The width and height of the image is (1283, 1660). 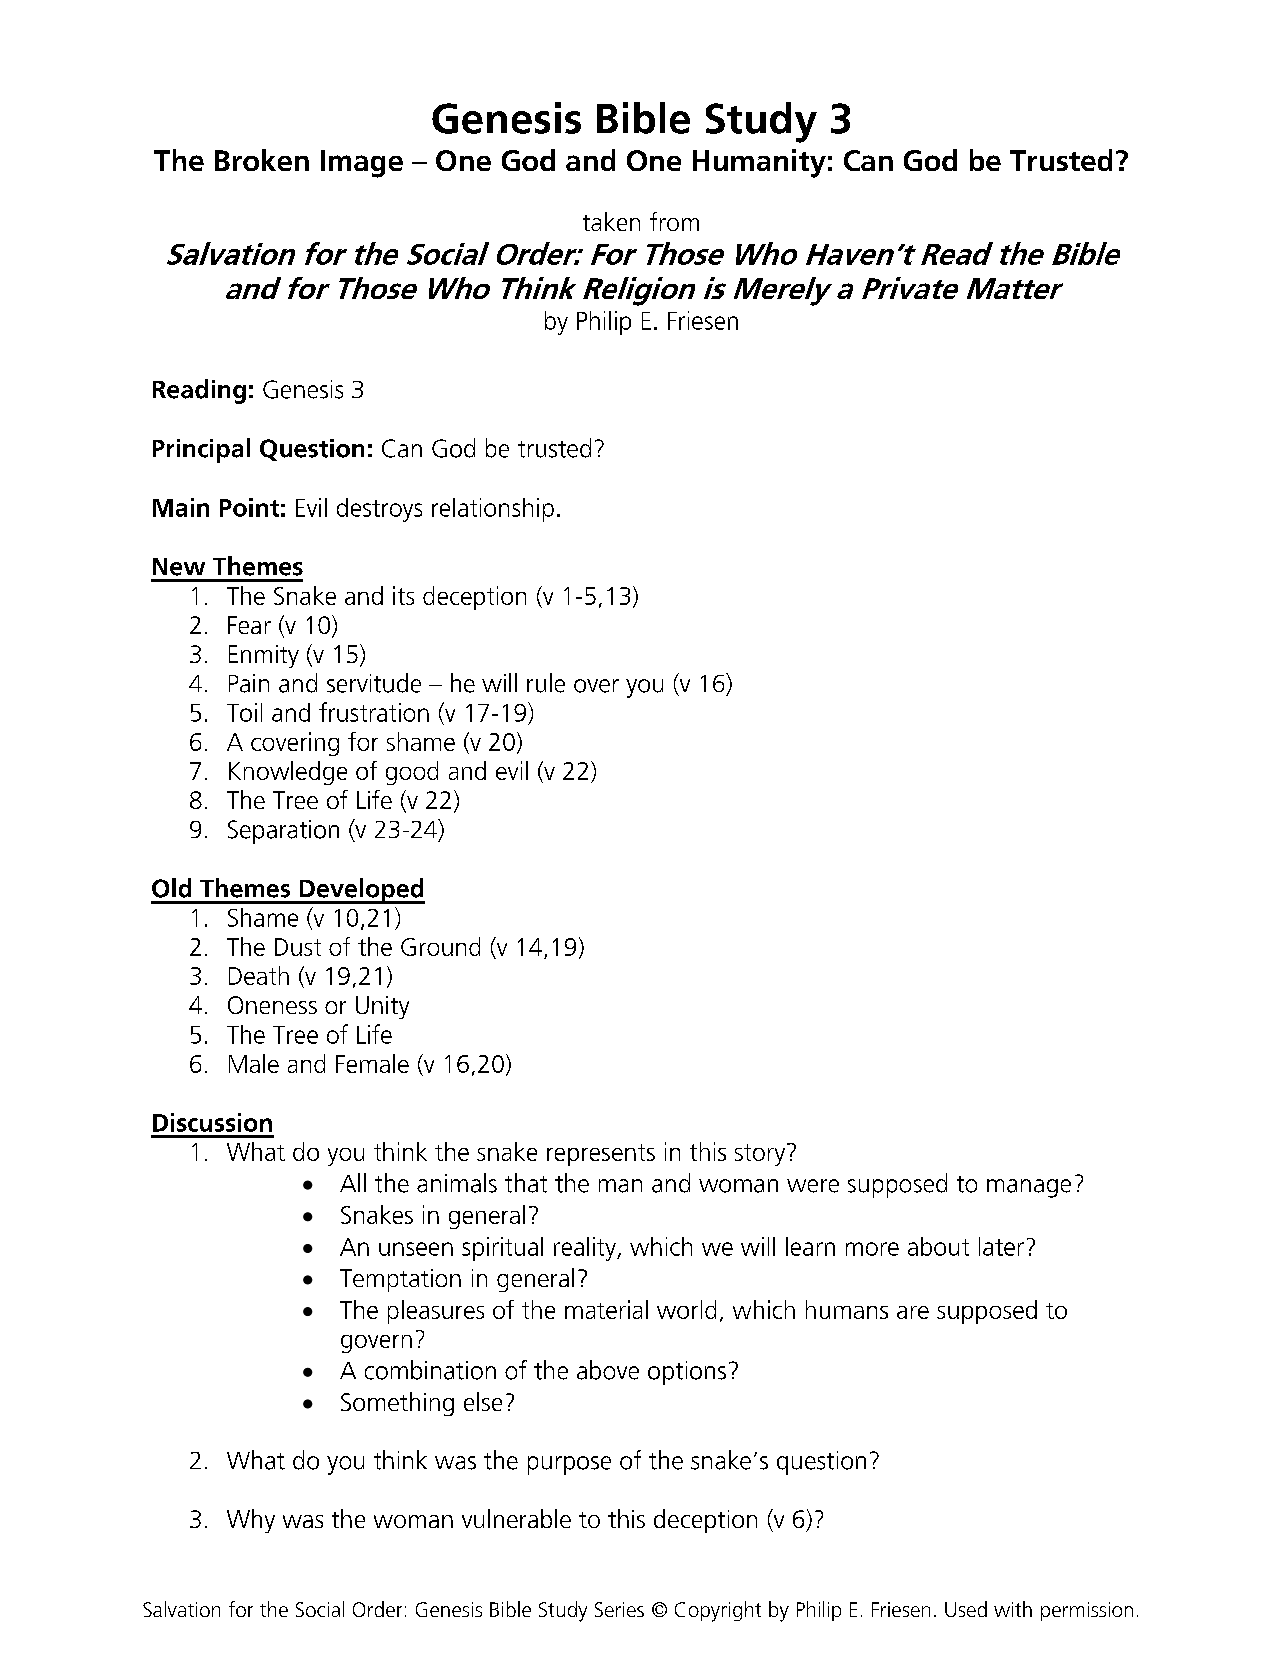 What do you see at coordinates (759, 163) in the image?
I see `Humanity` at bounding box center [759, 163].
